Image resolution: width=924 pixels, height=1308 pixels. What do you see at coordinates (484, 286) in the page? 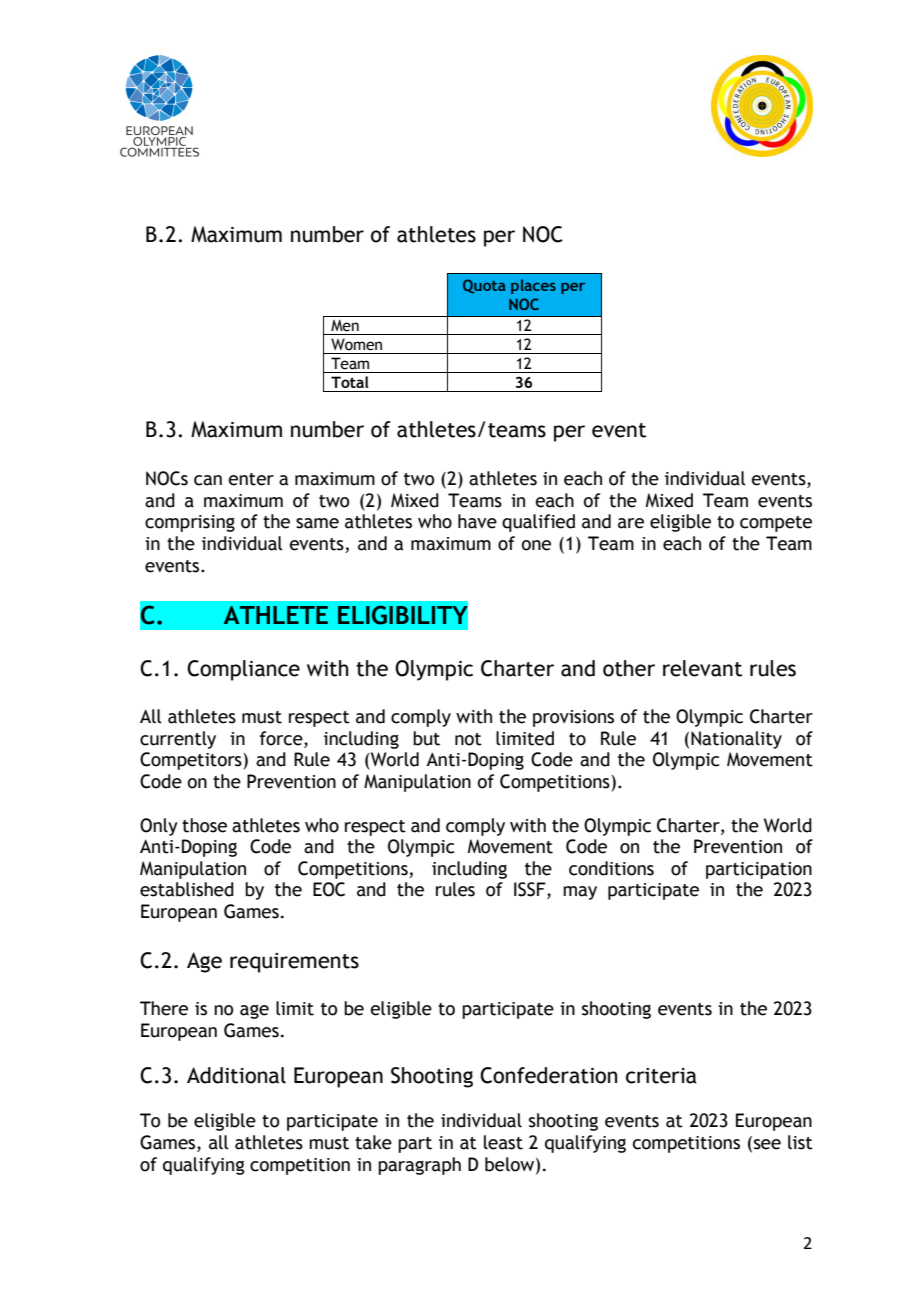
I see `Quota` at bounding box center [484, 286].
